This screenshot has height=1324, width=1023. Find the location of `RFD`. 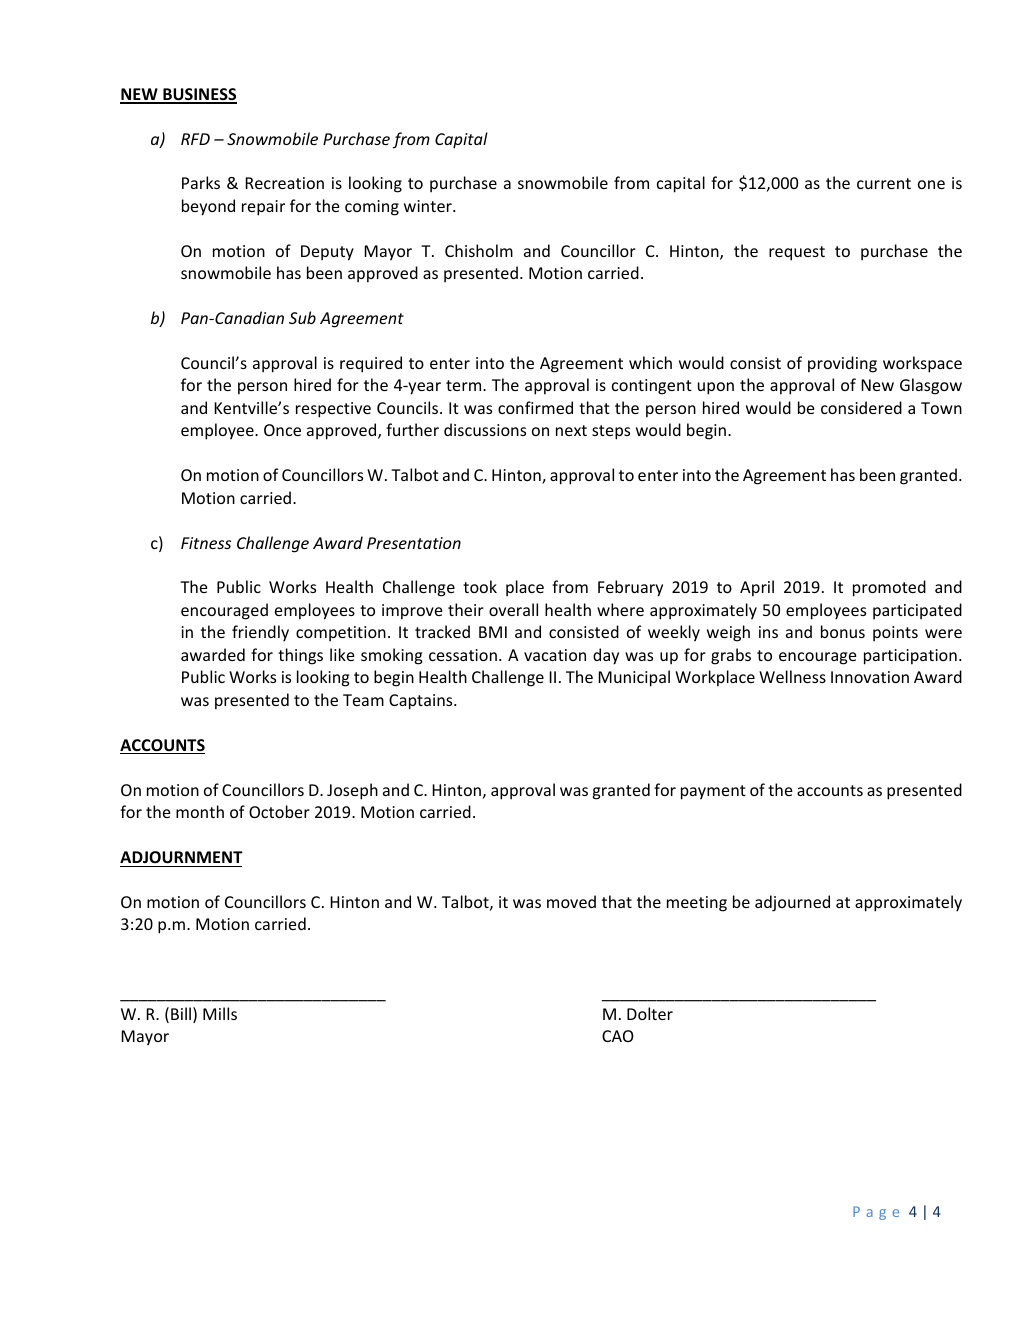

RFD is located at coordinates (195, 139).
